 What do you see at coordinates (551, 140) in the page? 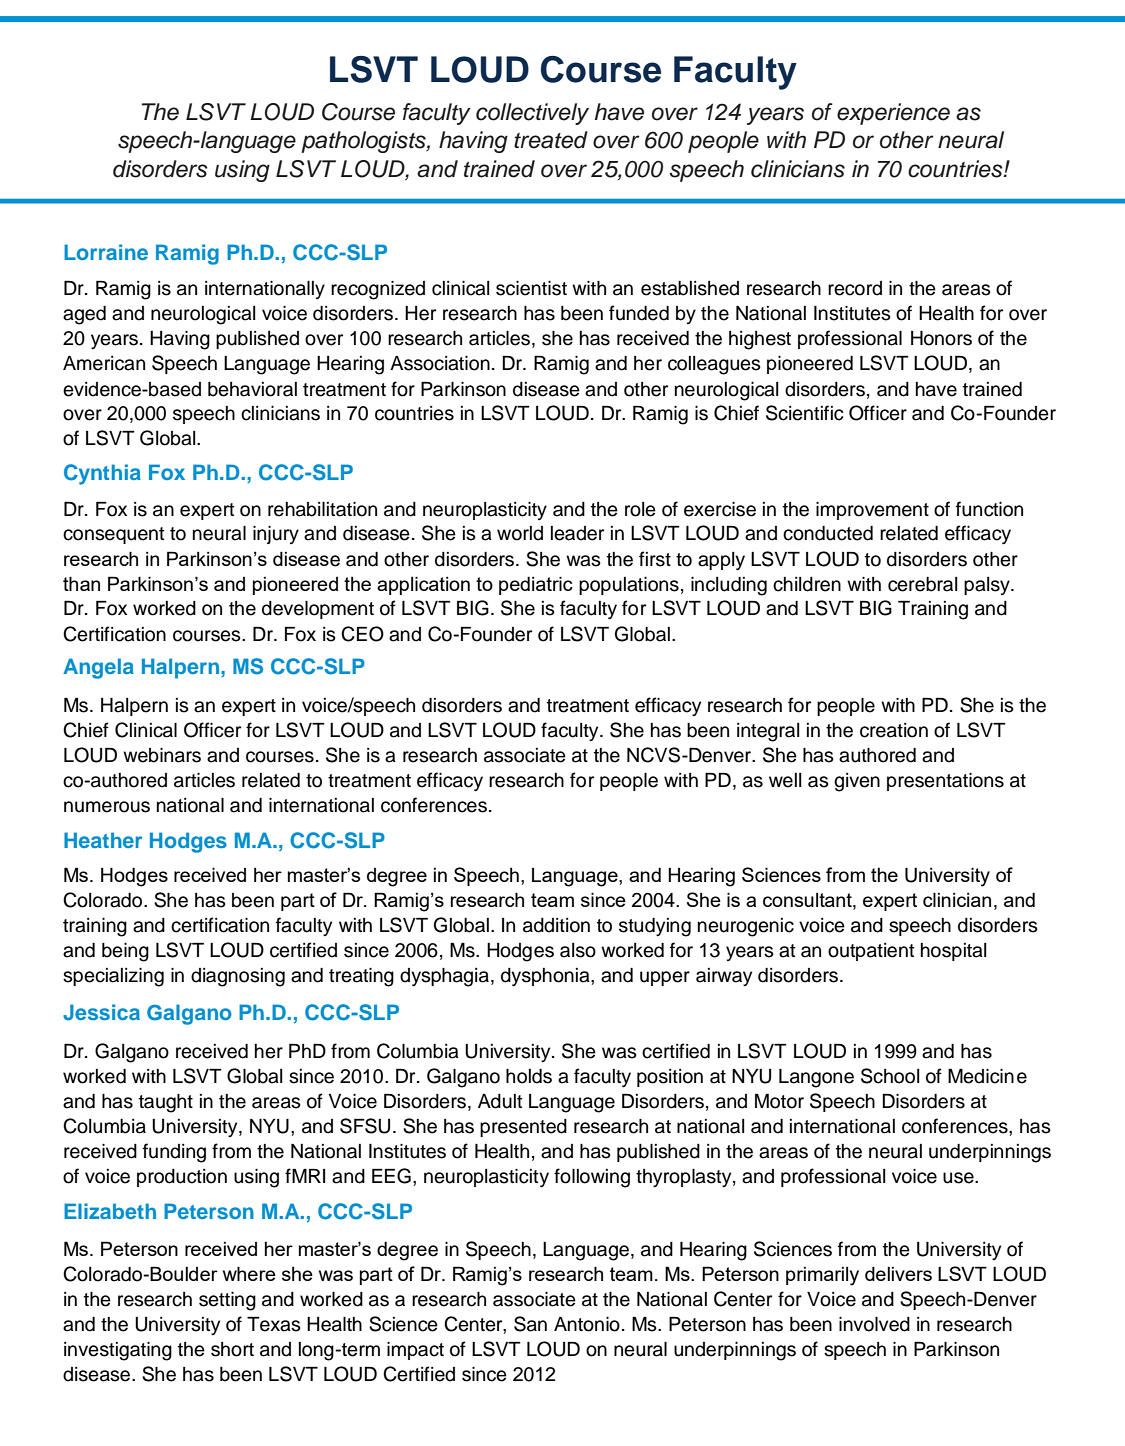
I see `treated` at bounding box center [551, 140].
